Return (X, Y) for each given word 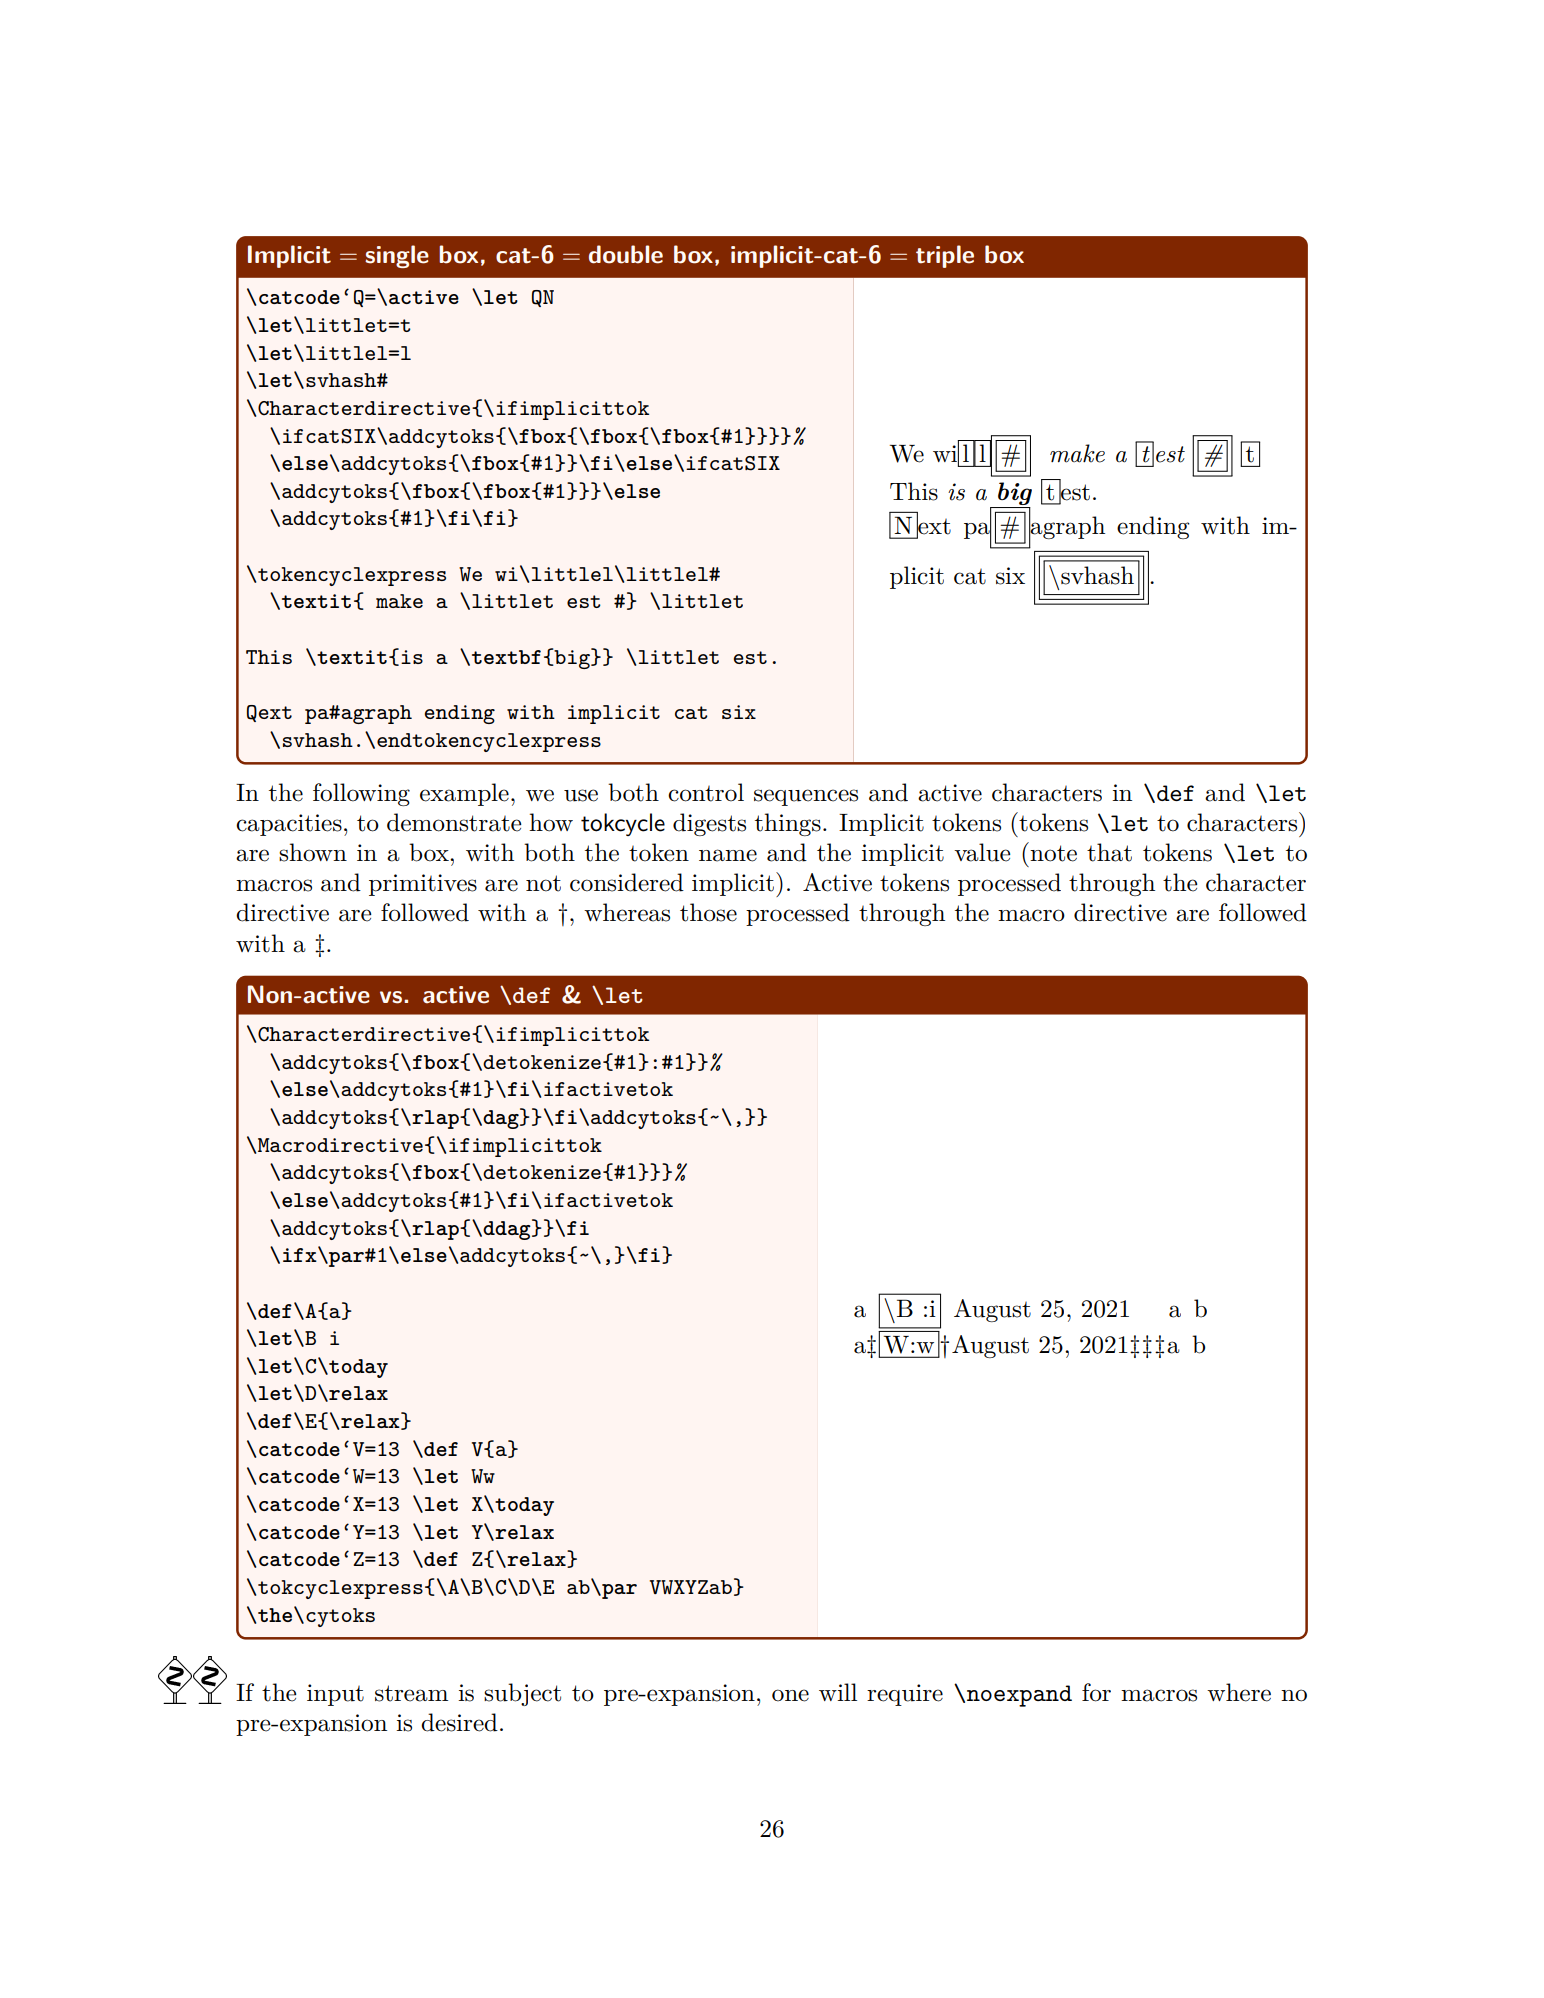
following (361, 794)
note (1053, 853)
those (708, 912)
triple (945, 256)
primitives (423, 885)
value (982, 852)
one (790, 1695)
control (706, 792)
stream (411, 1693)
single (397, 256)
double (626, 254)
